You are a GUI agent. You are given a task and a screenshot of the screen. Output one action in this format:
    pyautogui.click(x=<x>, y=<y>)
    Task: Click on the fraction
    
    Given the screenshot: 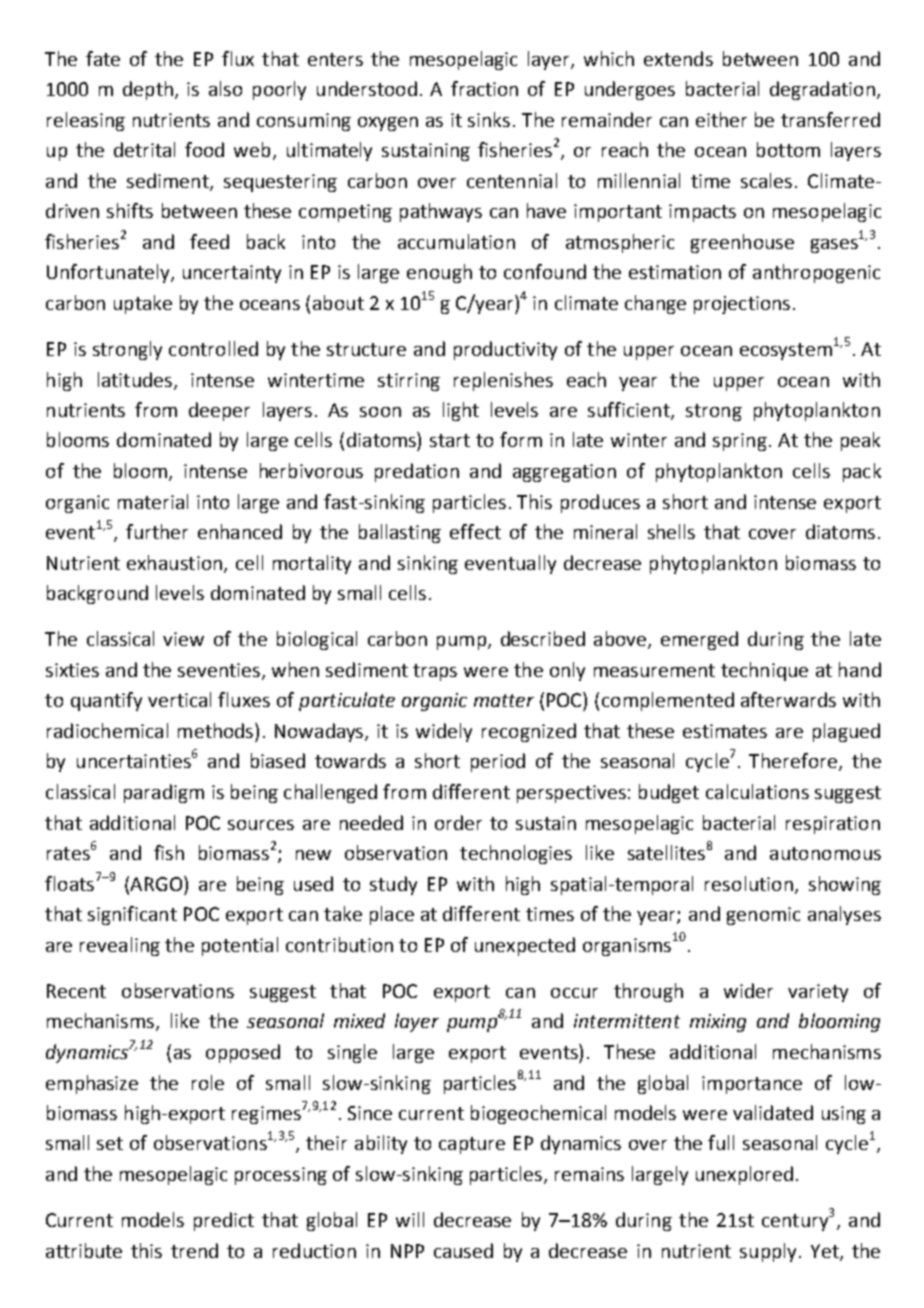 What is the action you would take?
    pyautogui.click(x=484, y=88)
